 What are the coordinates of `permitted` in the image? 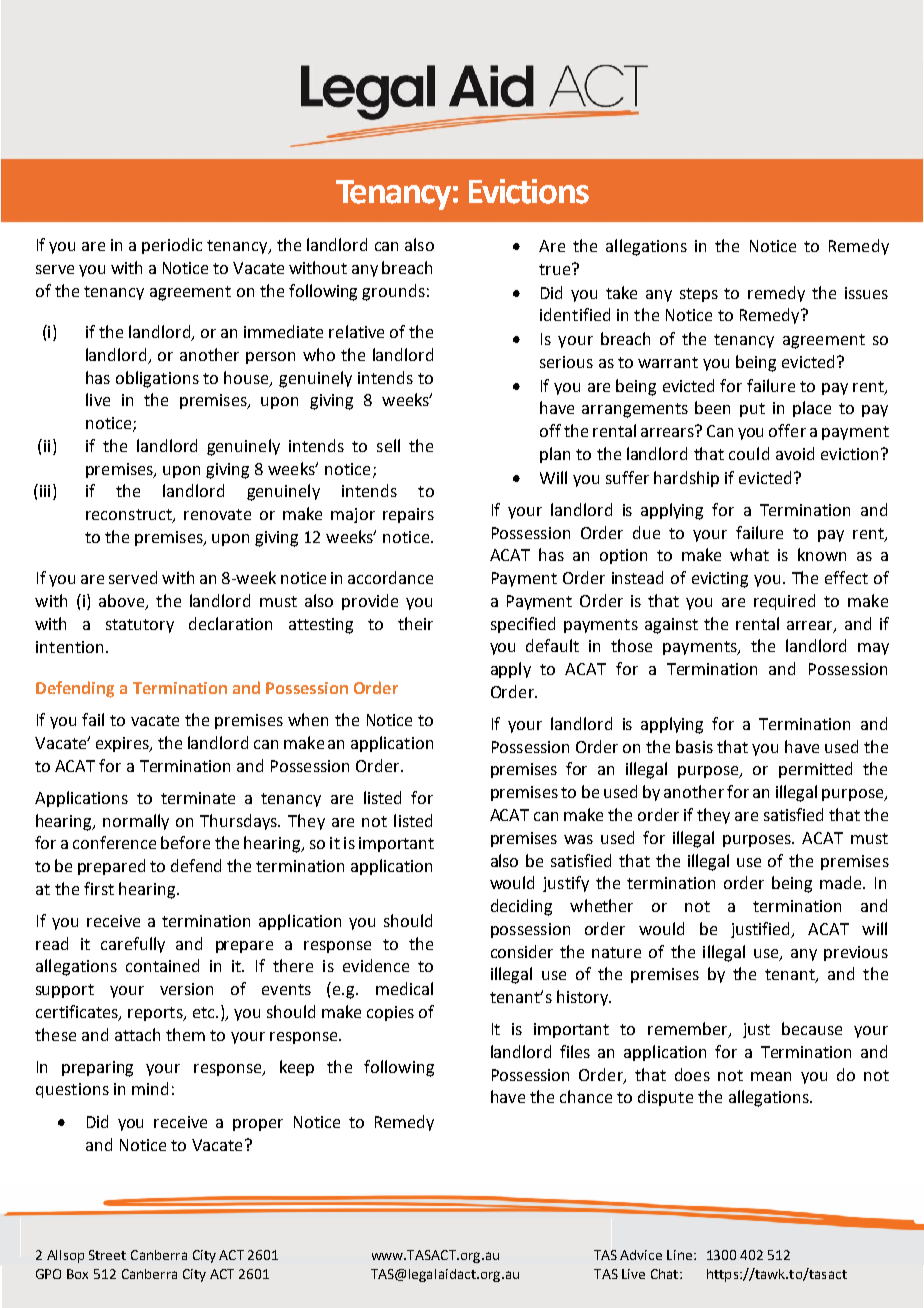 It's located at (815, 770).
